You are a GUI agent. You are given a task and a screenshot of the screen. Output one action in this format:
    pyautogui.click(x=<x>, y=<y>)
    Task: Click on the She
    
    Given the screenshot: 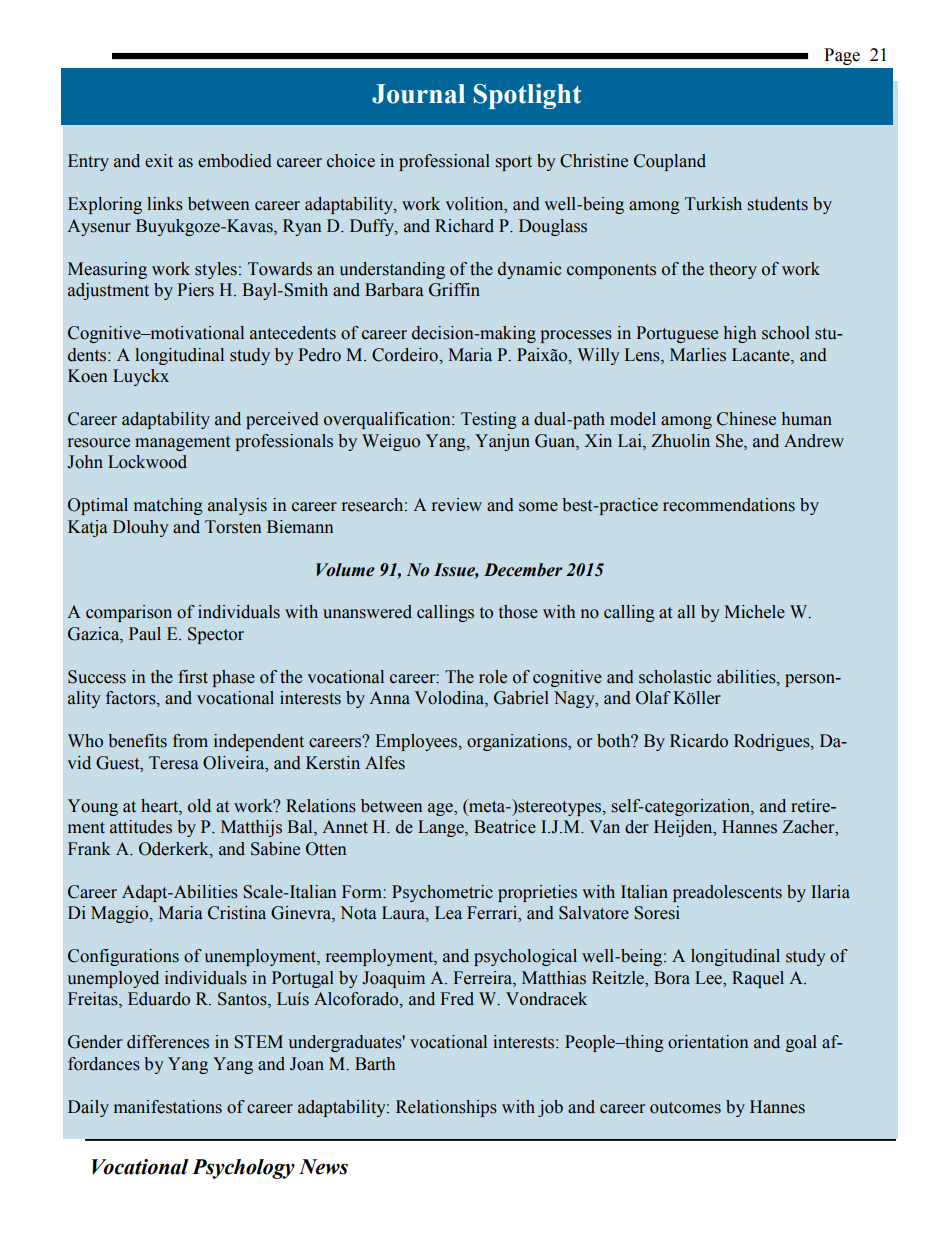 What is the action you would take?
    pyautogui.click(x=730, y=441)
